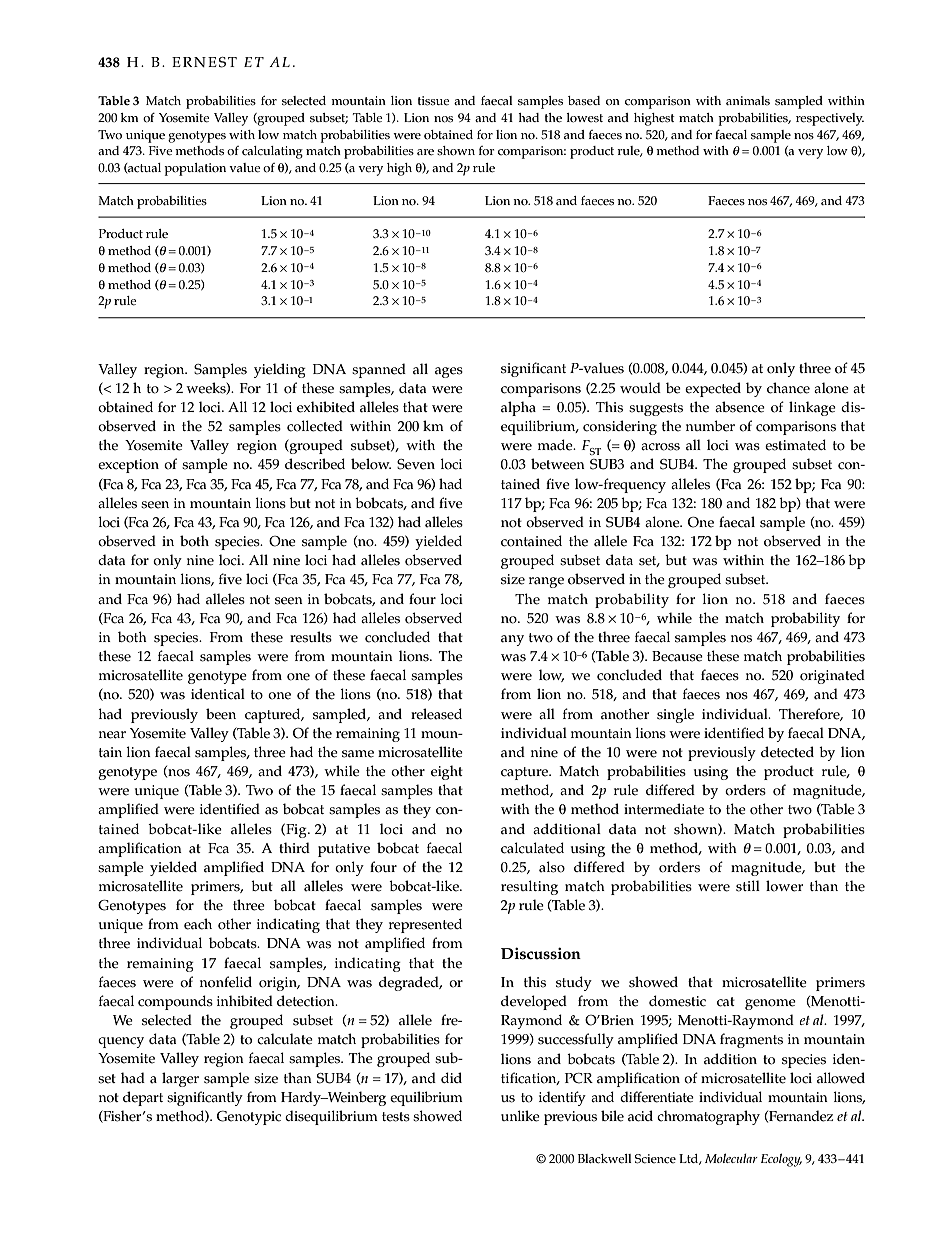 The height and width of the image is (1249, 952). Describe the element at coordinates (449, 372) in the image. I see `ages` at that location.
